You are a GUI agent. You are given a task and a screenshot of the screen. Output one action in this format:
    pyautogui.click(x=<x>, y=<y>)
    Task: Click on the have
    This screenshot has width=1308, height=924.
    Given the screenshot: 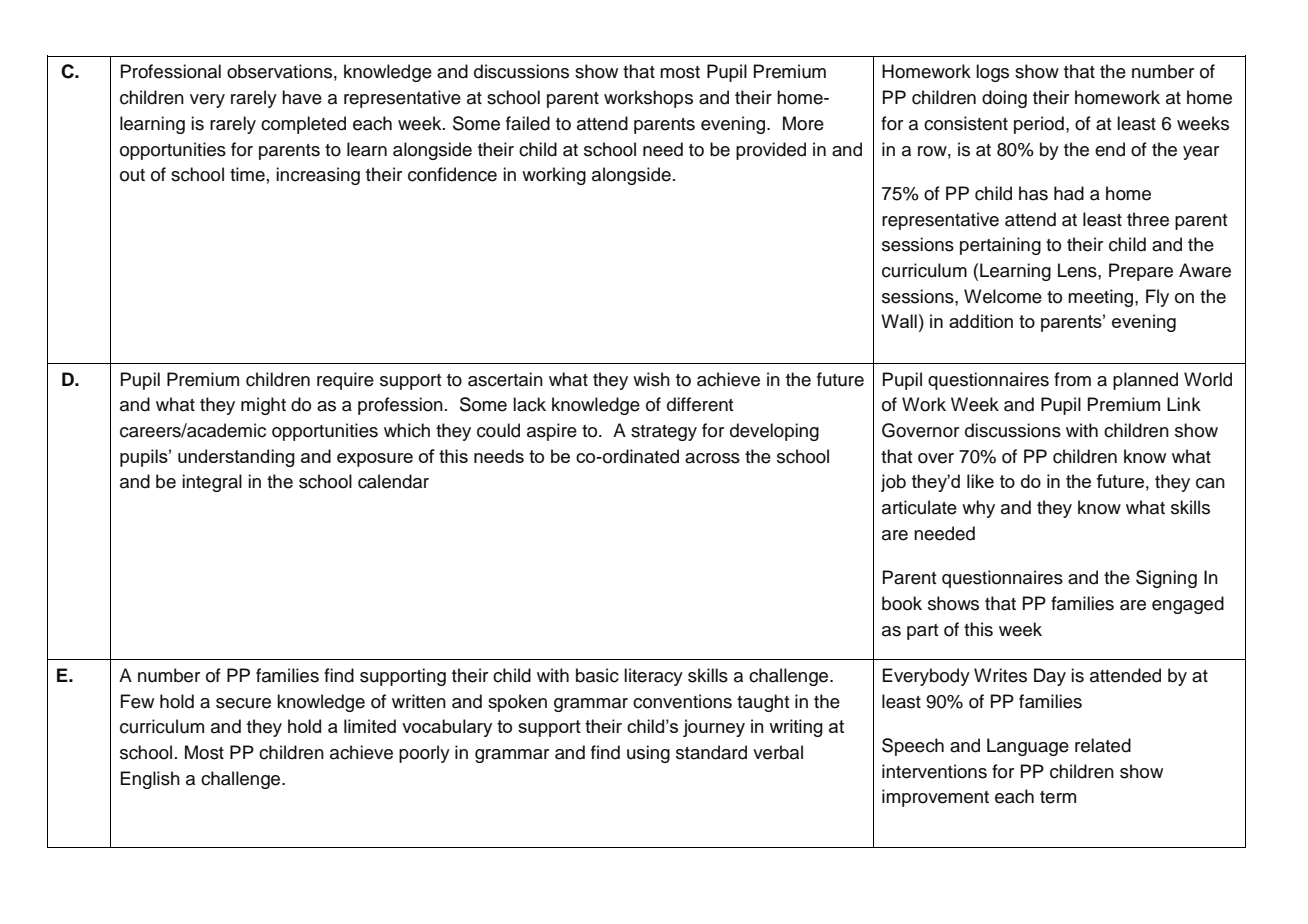 What is the action you would take?
    pyautogui.click(x=302, y=97)
